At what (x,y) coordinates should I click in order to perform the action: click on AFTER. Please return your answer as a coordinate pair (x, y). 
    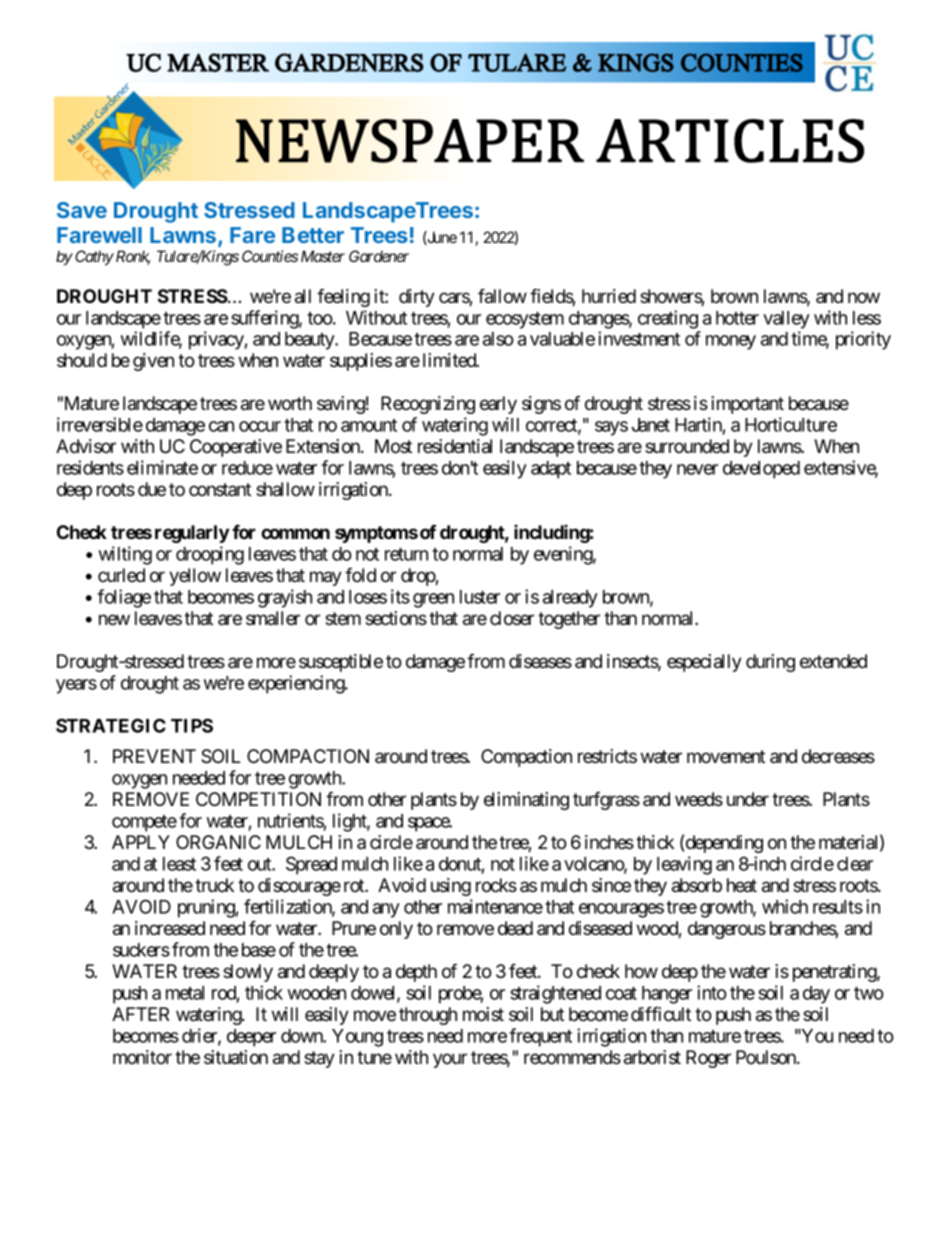
    Looking at the image, I should click on (140, 1014).
